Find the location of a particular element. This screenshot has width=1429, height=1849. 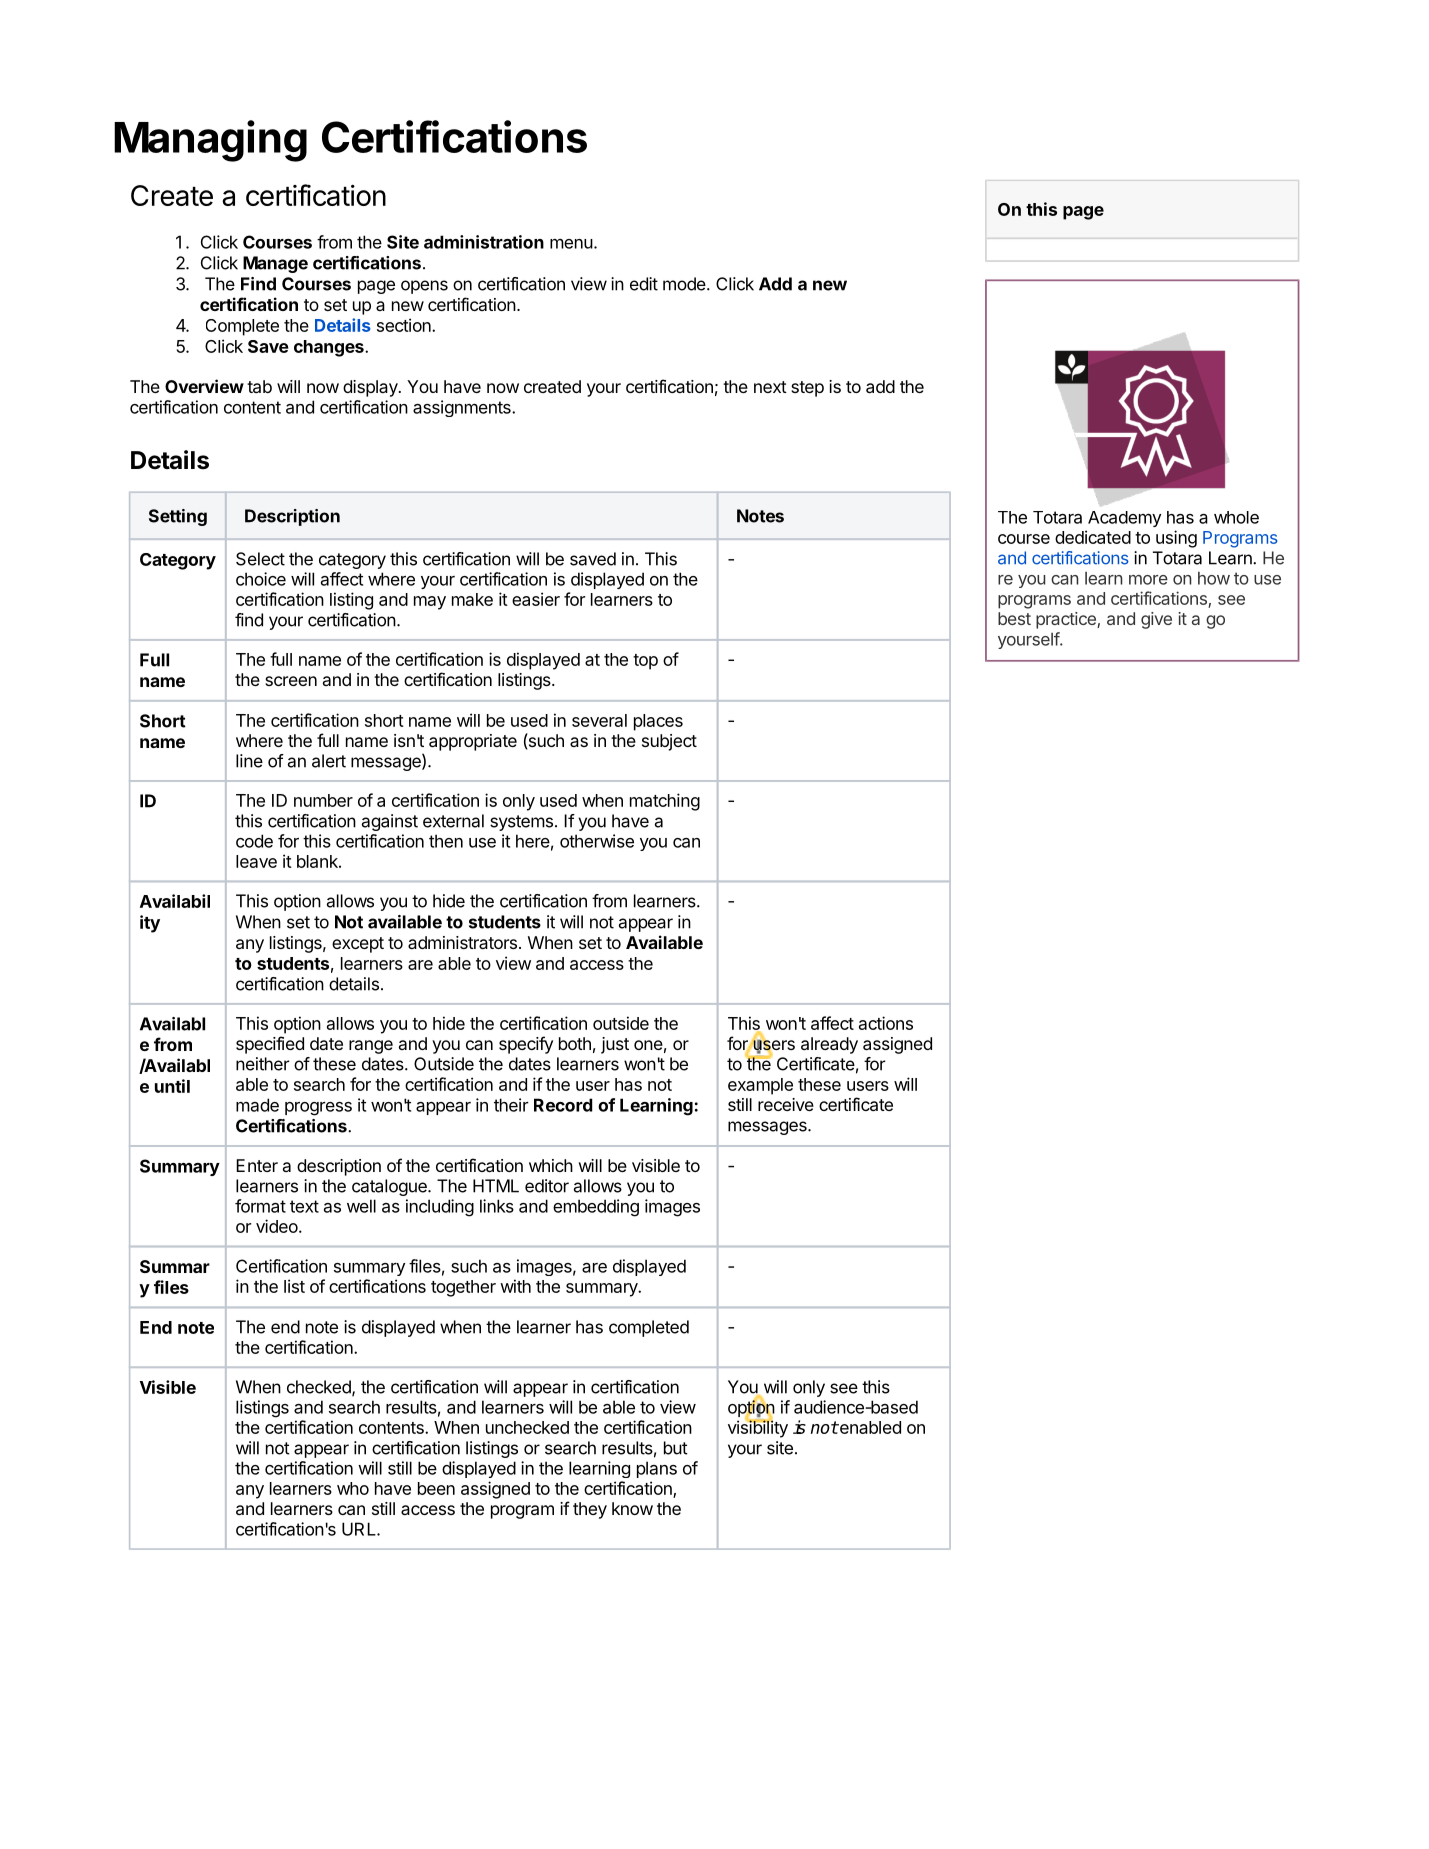

Managing is located at coordinates (210, 141).
